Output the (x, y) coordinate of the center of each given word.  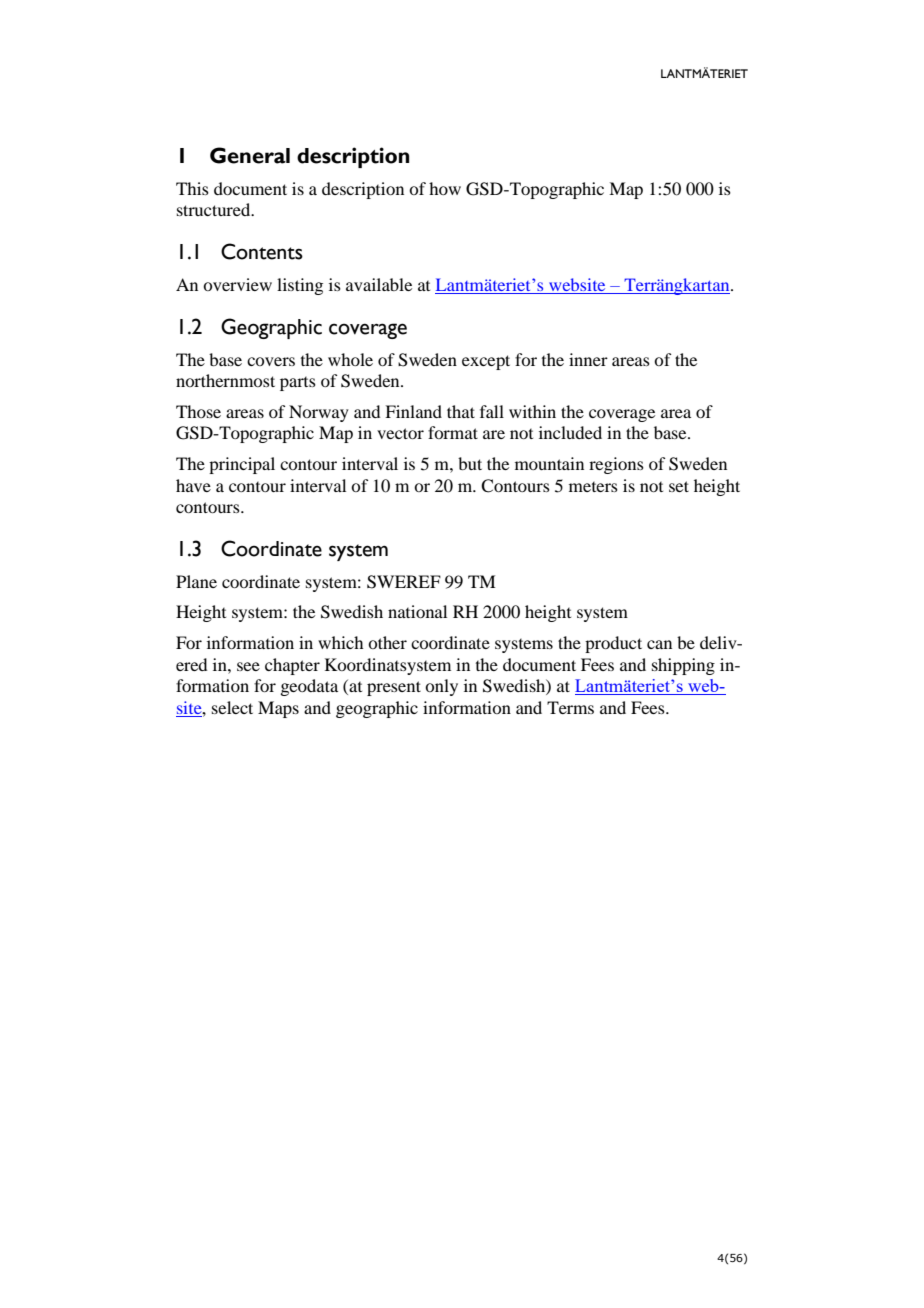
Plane (196, 581)
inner (588, 359)
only (441, 687)
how (445, 188)
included (570, 432)
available (379, 284)
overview (237, 284)
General (250, 155)
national (417, 611)
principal (242, 465)
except (486, 362)
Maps (278, 709)
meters (593, 487)
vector (400, 433)
